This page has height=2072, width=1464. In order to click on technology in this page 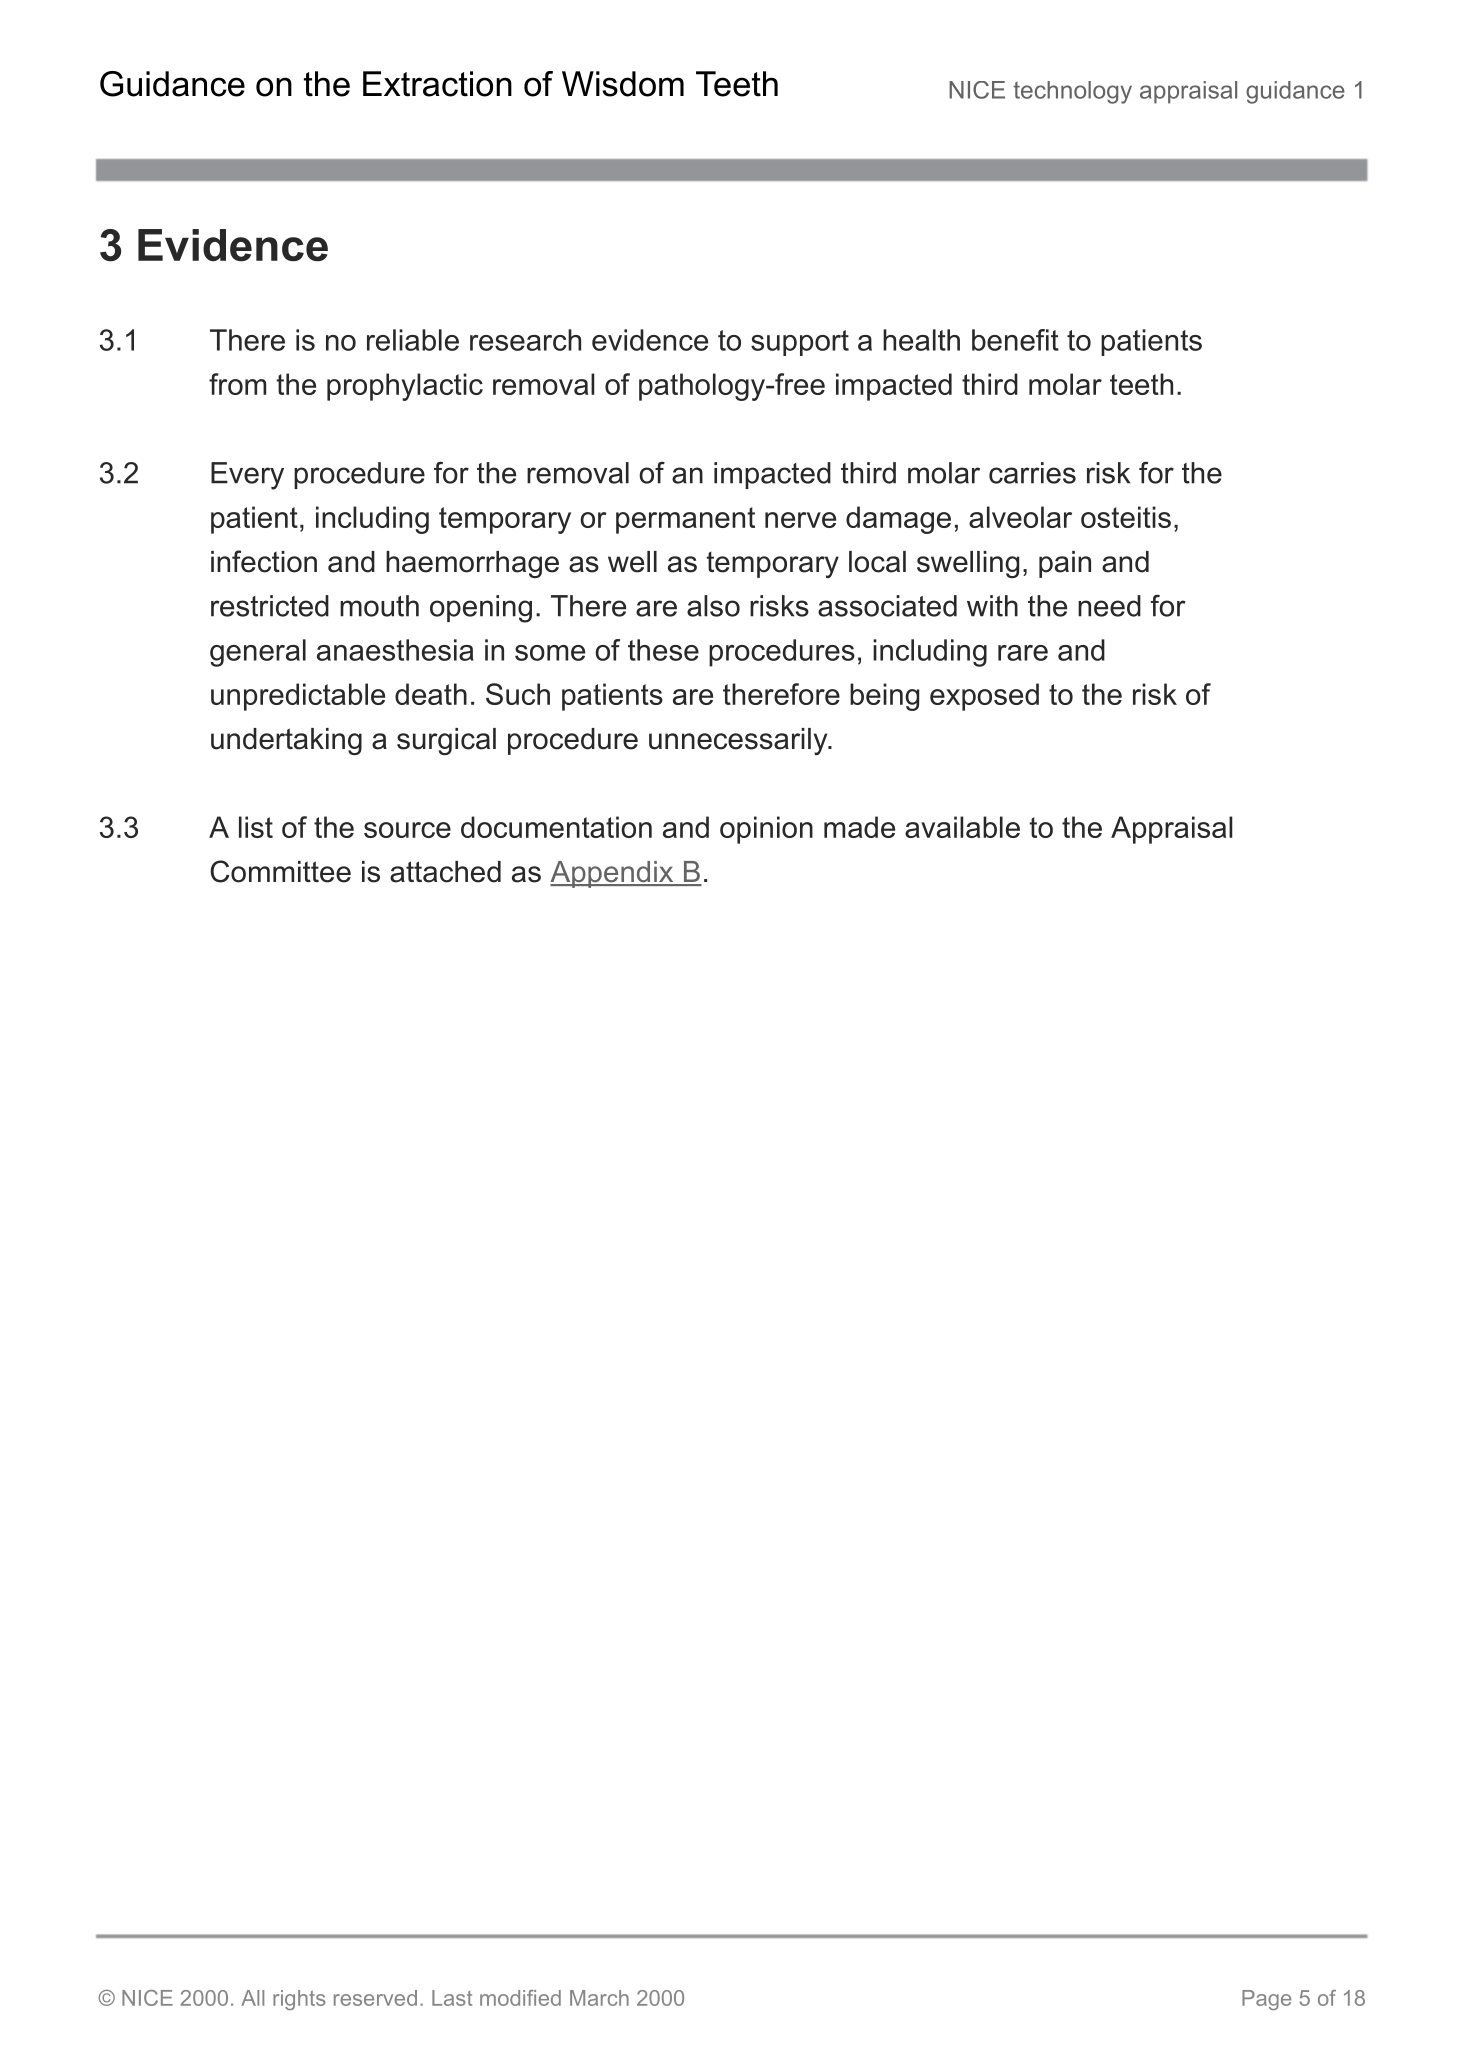, I will do `click(1072, 92)`.
